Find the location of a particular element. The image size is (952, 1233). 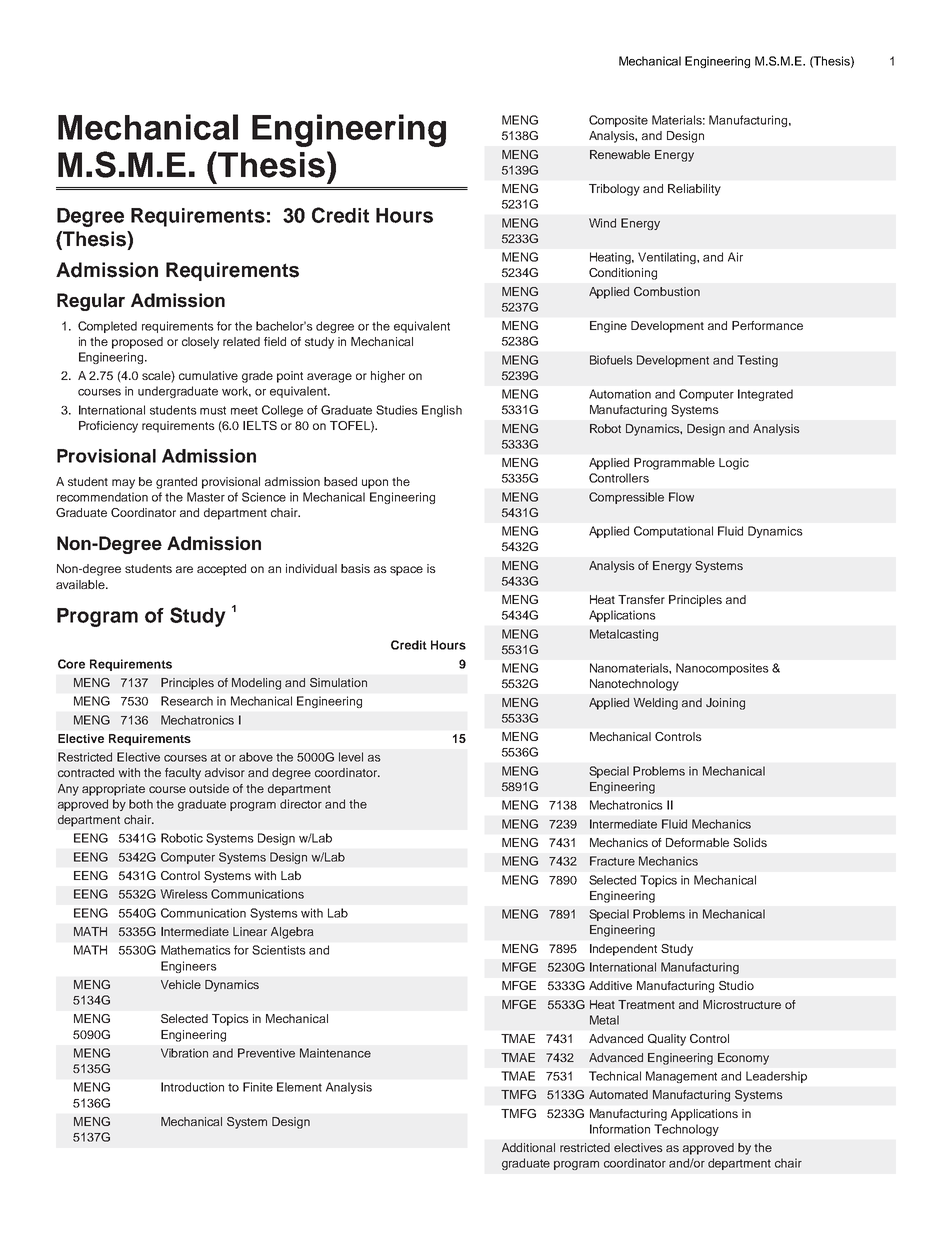

Management is located at coordinates (681, 1077).
